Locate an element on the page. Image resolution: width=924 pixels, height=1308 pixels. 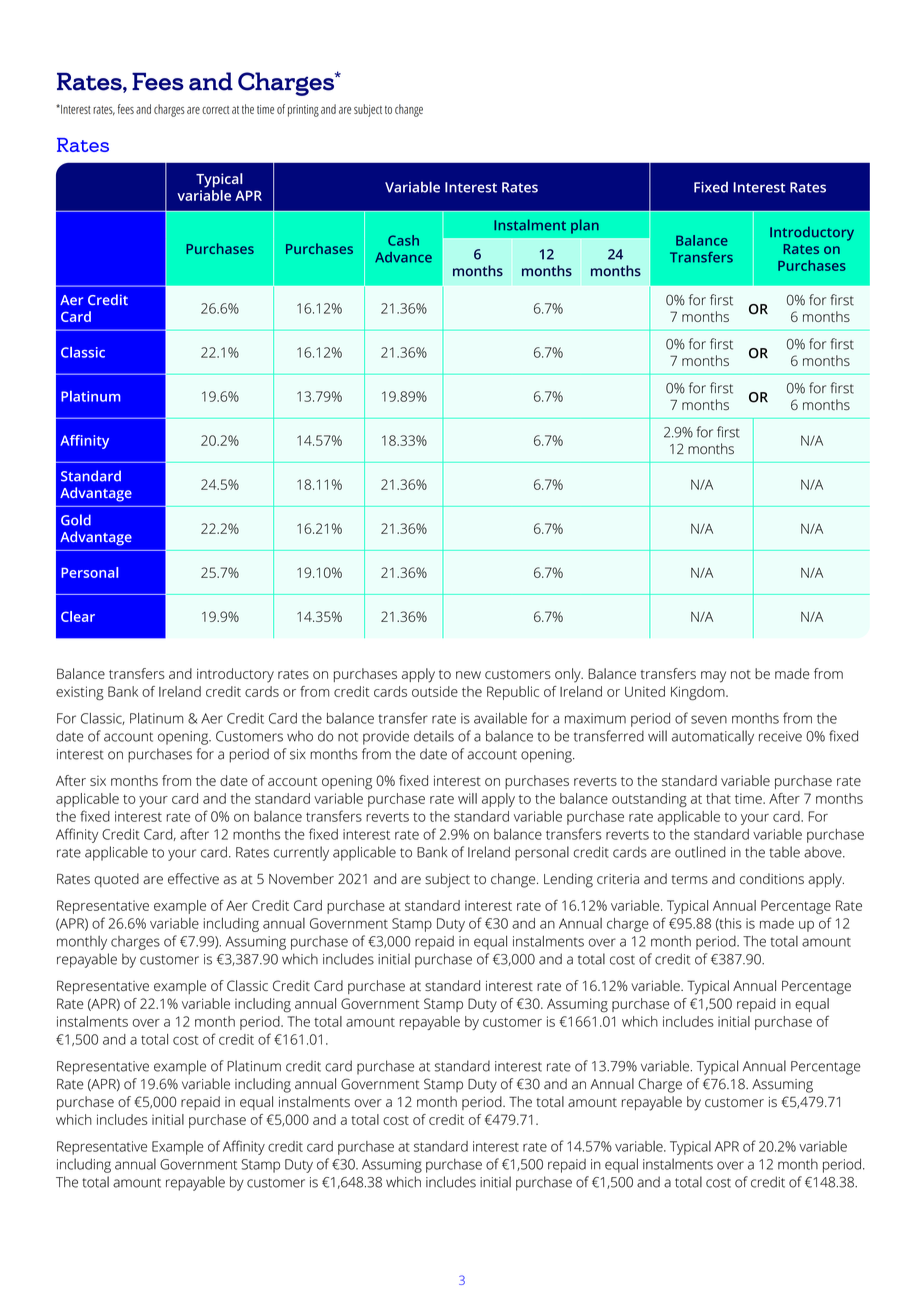
details is located at coordinates (434, 736).
